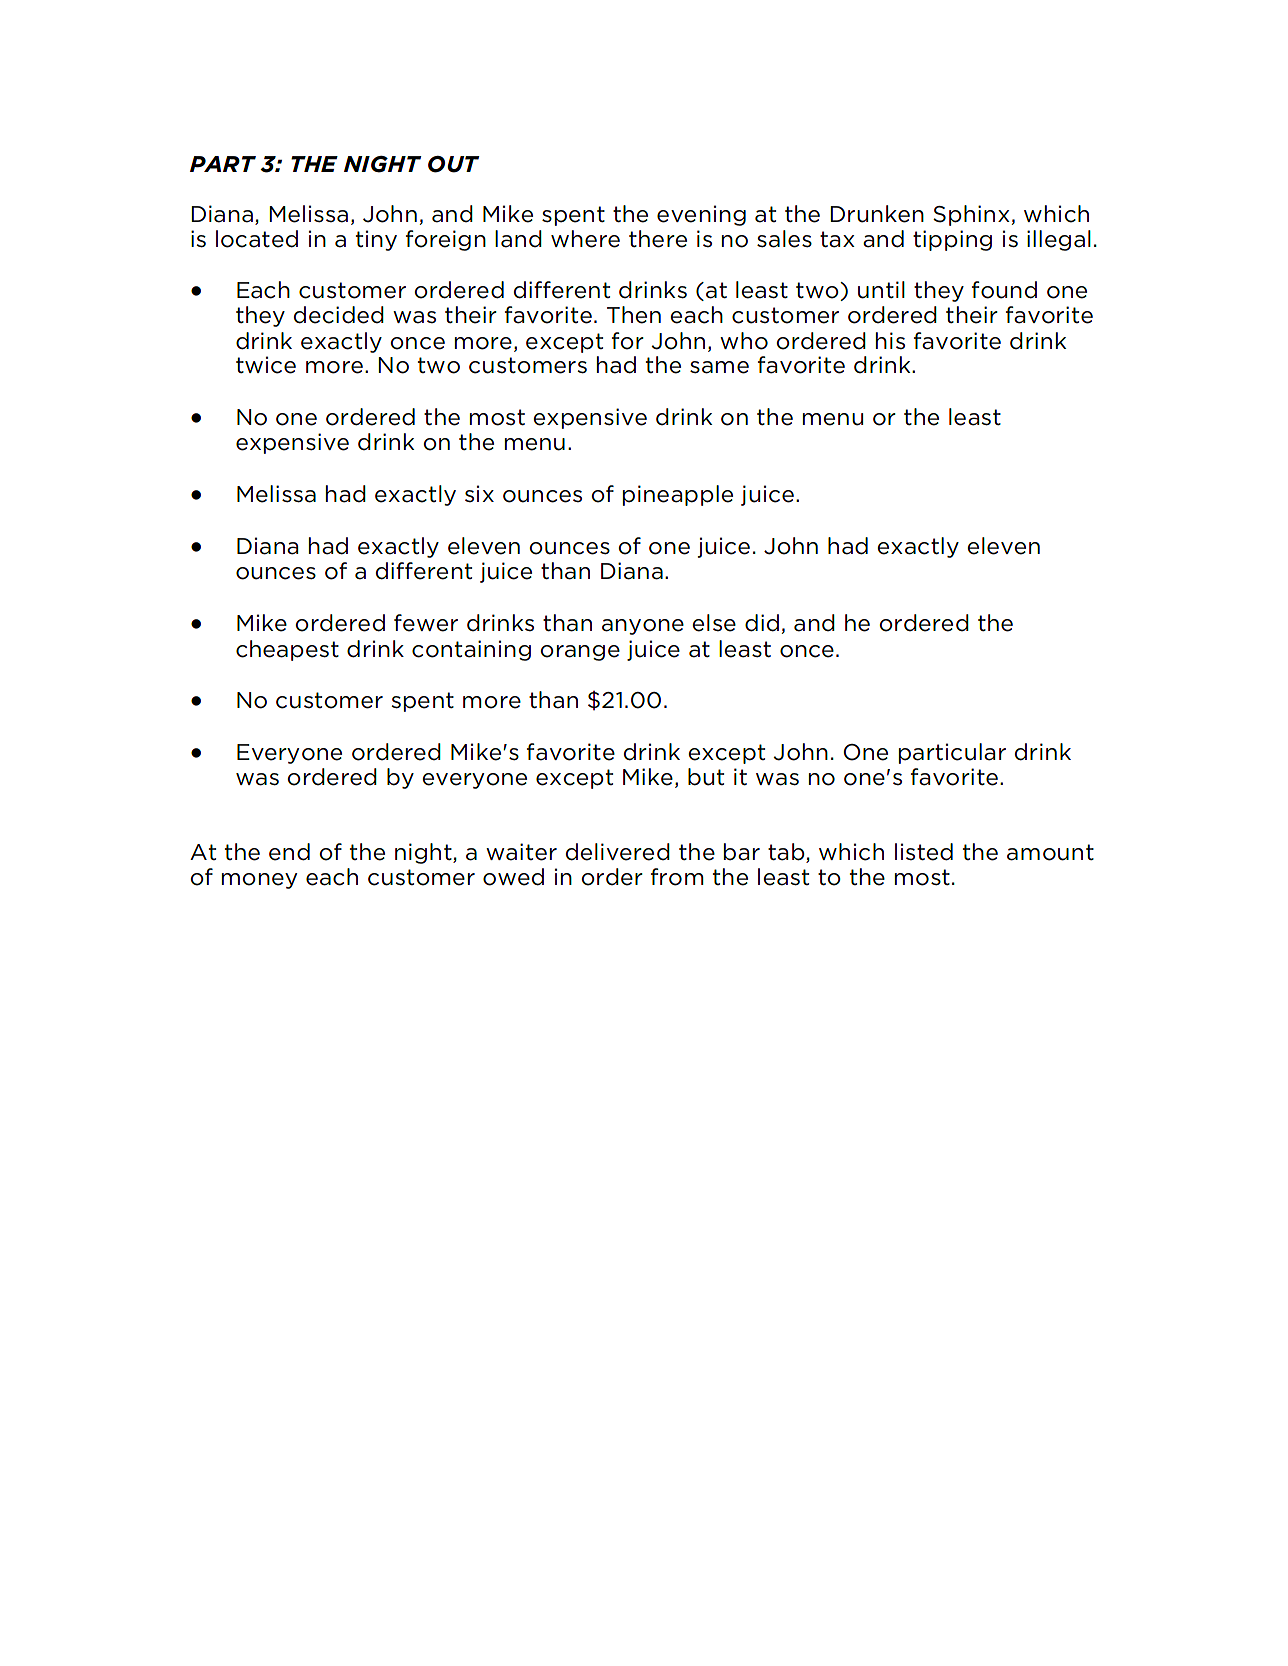 This document has width=1288, height=1666. I want to click on Sphinx, so click(971, 215).
